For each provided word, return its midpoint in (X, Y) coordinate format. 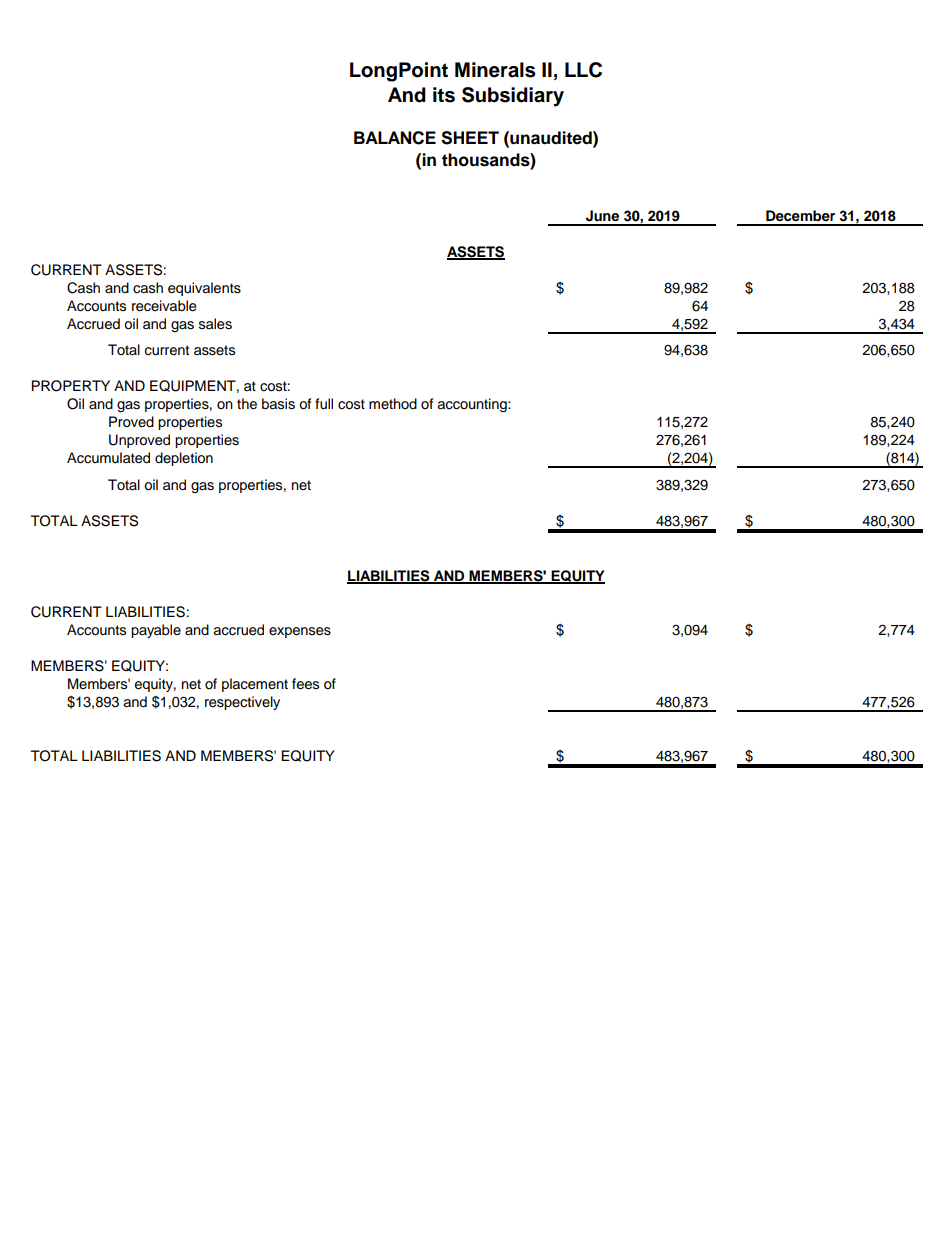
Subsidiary (513, 97)
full (324, 404)
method (393, 403)
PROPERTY (70, 386)
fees (305, 684)
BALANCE (395, 138)
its (444, 95)
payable (156, 631)
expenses (300, 632)
